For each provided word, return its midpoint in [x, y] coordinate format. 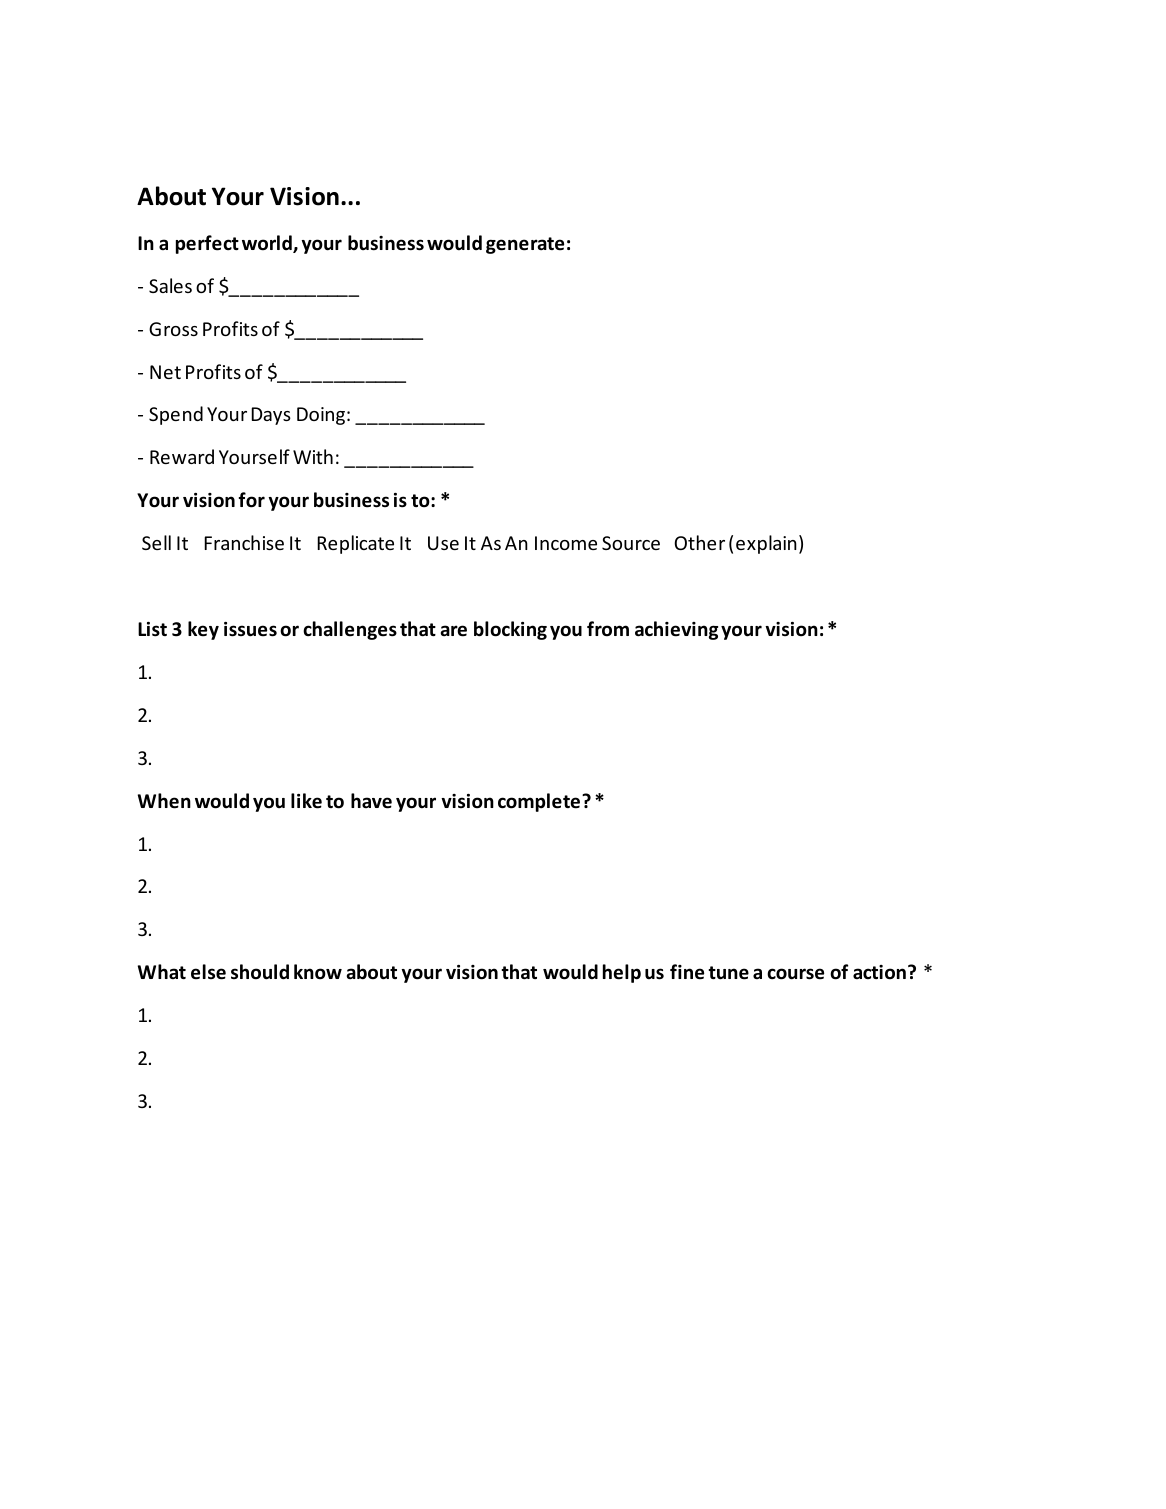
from [608, 629]
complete [540, 802]
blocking [510, 630]
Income [566, 543]
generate [525, 245]
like [306, 801]
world [268, 244]
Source [631, 543]
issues [250, 629]
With [313, 456]
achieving [676, 630]
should [260, 972]
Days [271, 416]
